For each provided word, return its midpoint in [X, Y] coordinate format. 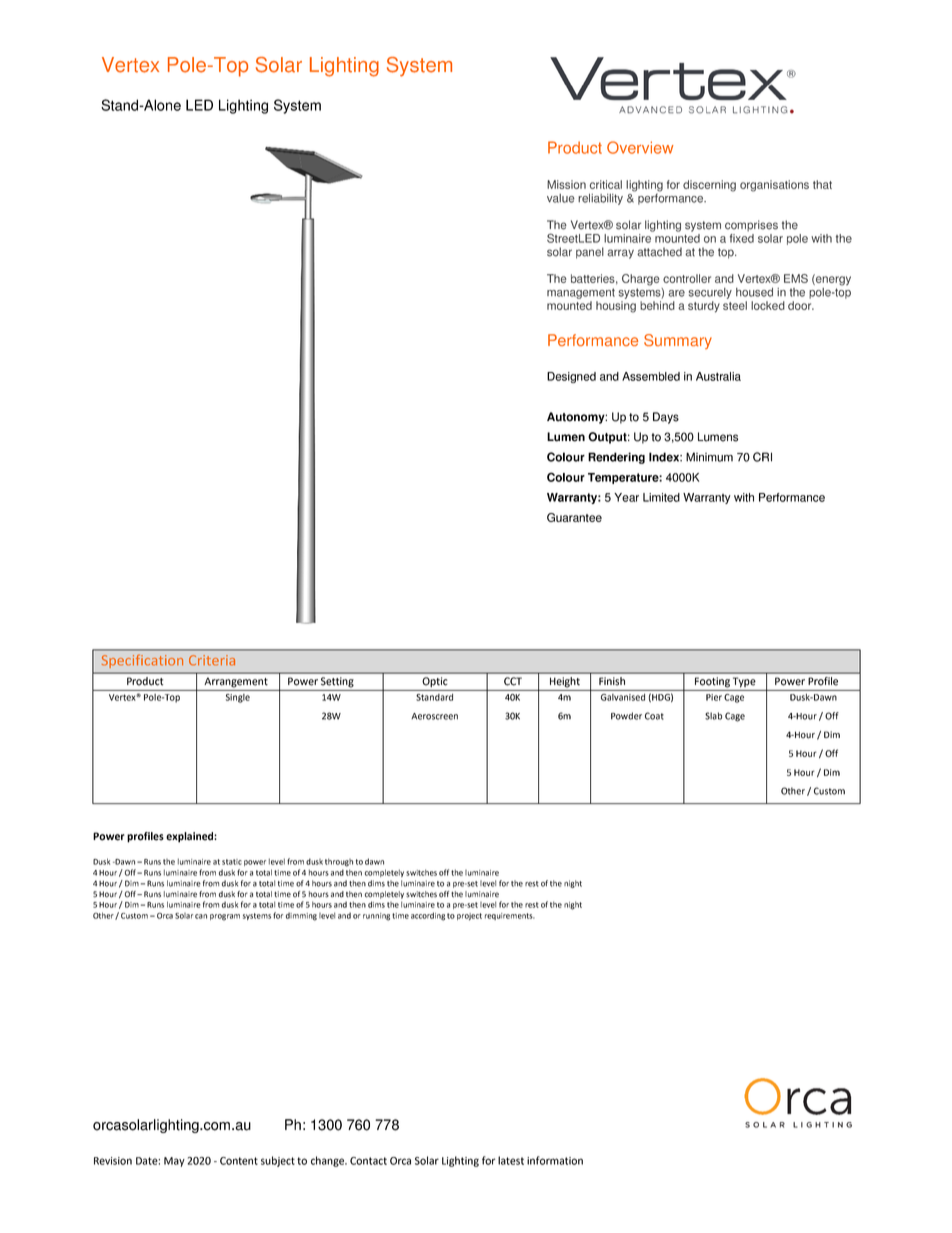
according [428, 916]
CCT [513, 681]
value [561, 198]
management [581, 293]
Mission [566, 184]
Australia [718, 376]
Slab [713, 716]
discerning [709, 186]
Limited [661, 497]
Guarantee [574, 517]
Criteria [212, 660]
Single [238, 698]
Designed [571, 377]
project [469, 917]
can [201, 916]
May [174, 1162]
